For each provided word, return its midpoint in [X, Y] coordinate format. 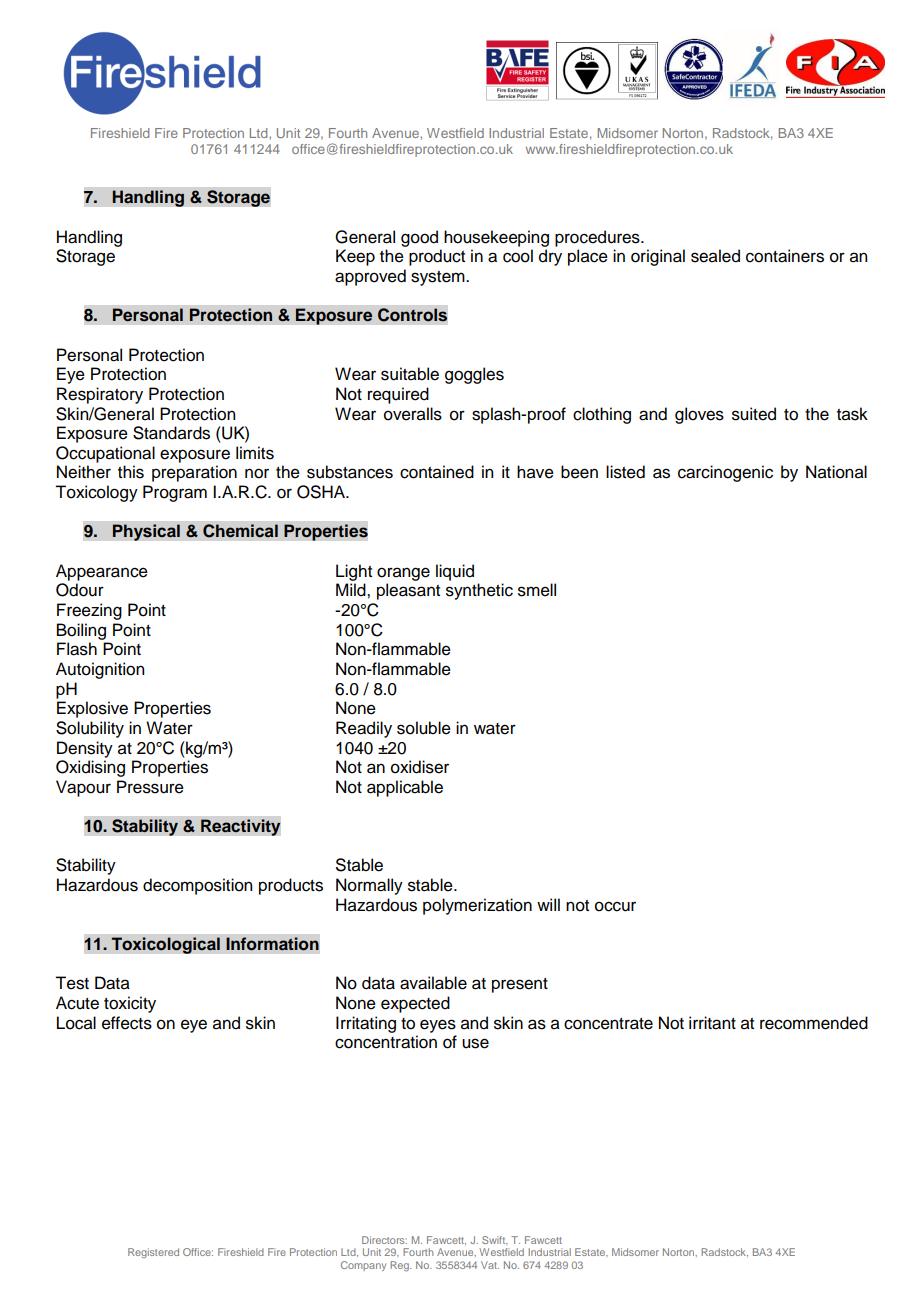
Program [175, 493]
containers [785, 256]
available [433, 983]
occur [615, 906]
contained [437, 472]
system [439, 278]
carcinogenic [725, 473]
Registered [153, 1253]
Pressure [150, 787]
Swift [495, 1240]
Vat [490, 1265]
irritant [712, 1023]
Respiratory [100, 395]
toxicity [130, 1004]
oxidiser [420, 767]
